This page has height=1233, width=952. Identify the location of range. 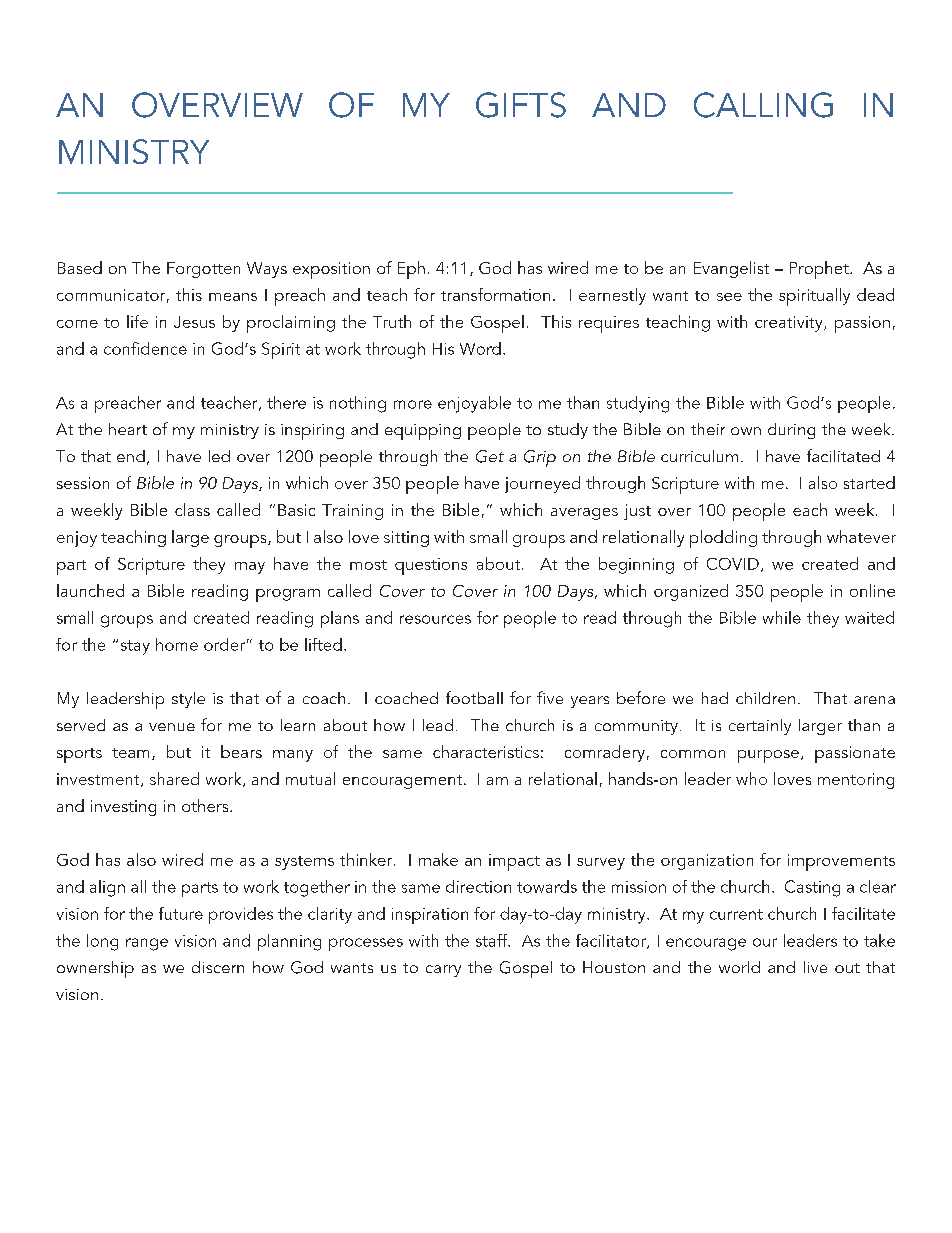
(147, 944).
